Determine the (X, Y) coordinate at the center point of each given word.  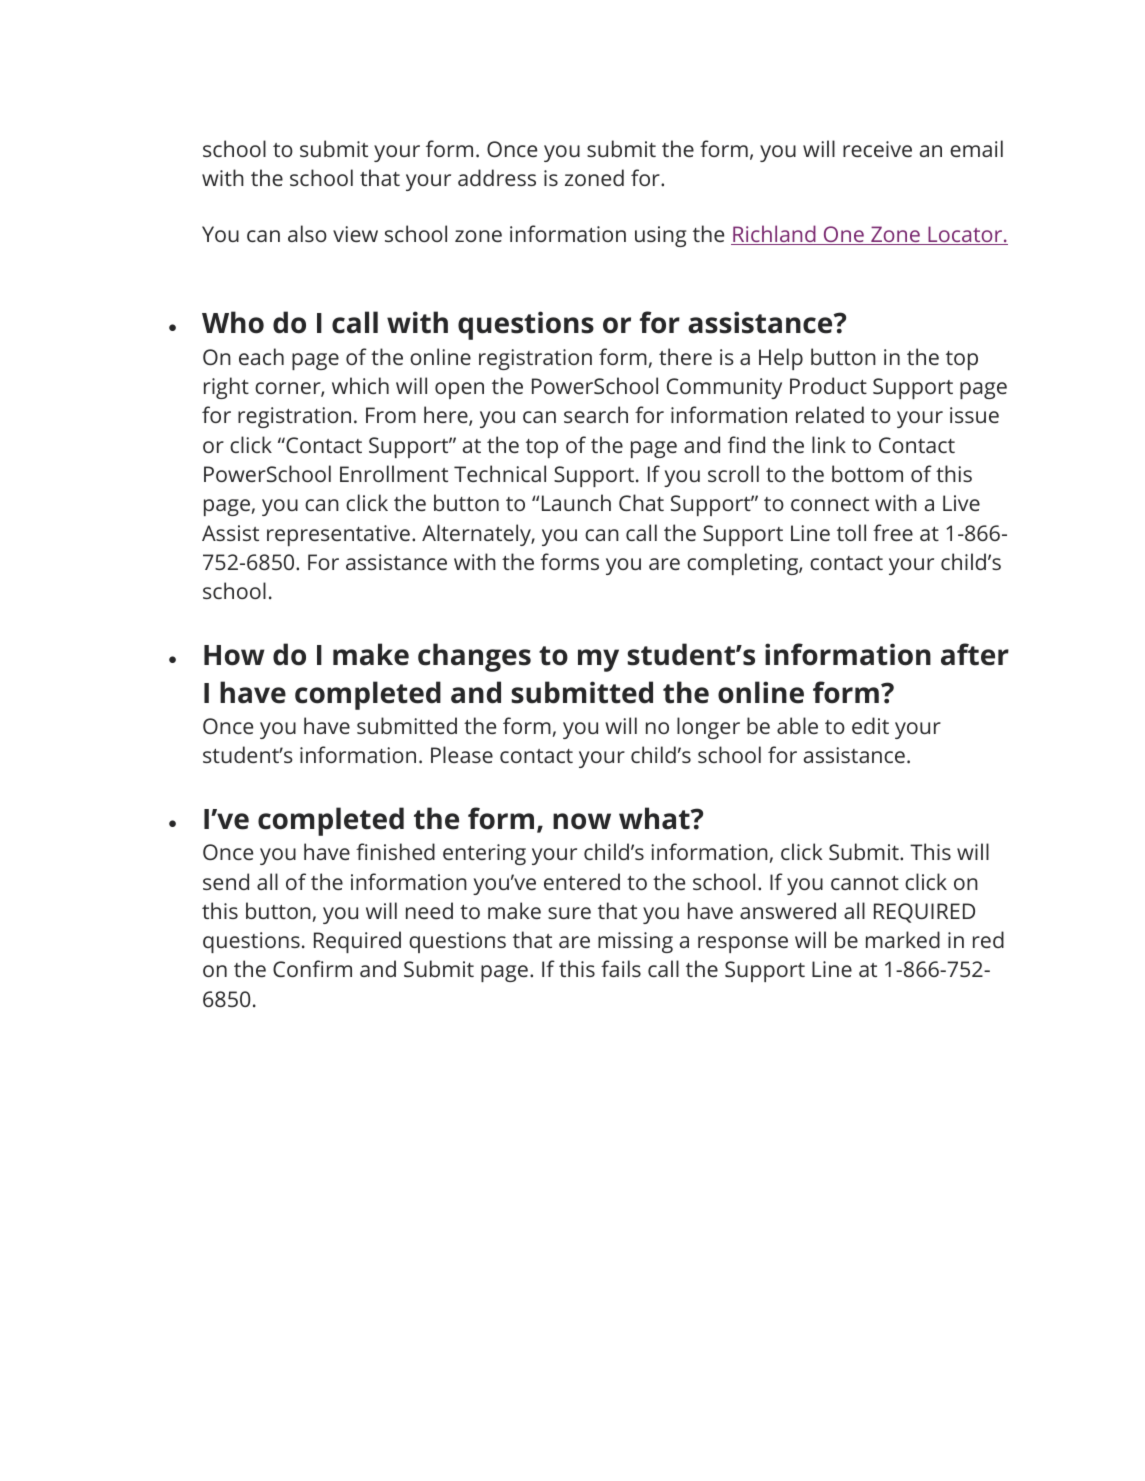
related (830, 414)
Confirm (312, 968)
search (596, 414)
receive (877, 149)
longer (708, 728)
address (497, 177)
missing (635, 942)
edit (870, 725)
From (391, 415)
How (234, 655)
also (307, 233)
